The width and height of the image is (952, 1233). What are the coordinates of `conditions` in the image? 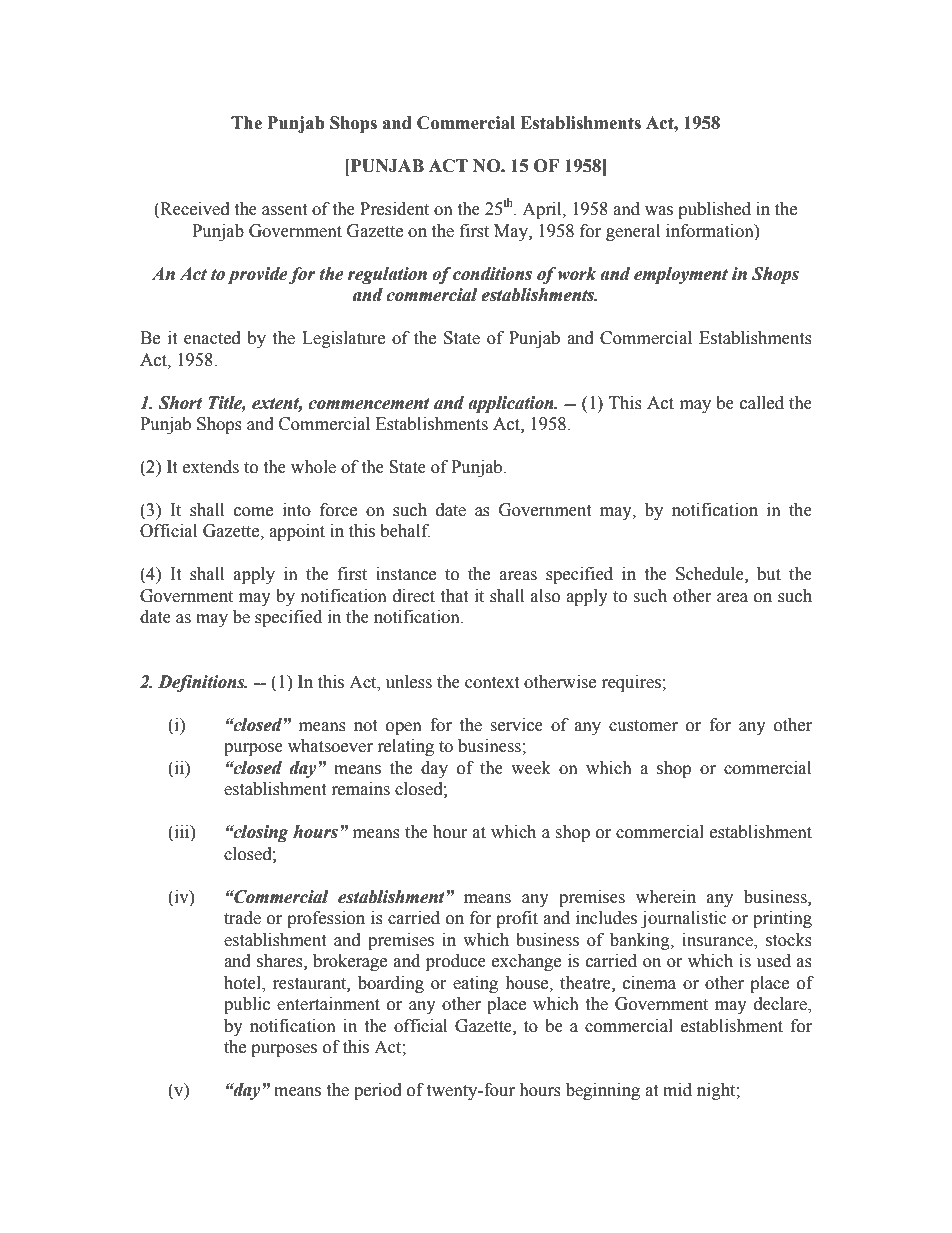 It's located at (492, 274).
